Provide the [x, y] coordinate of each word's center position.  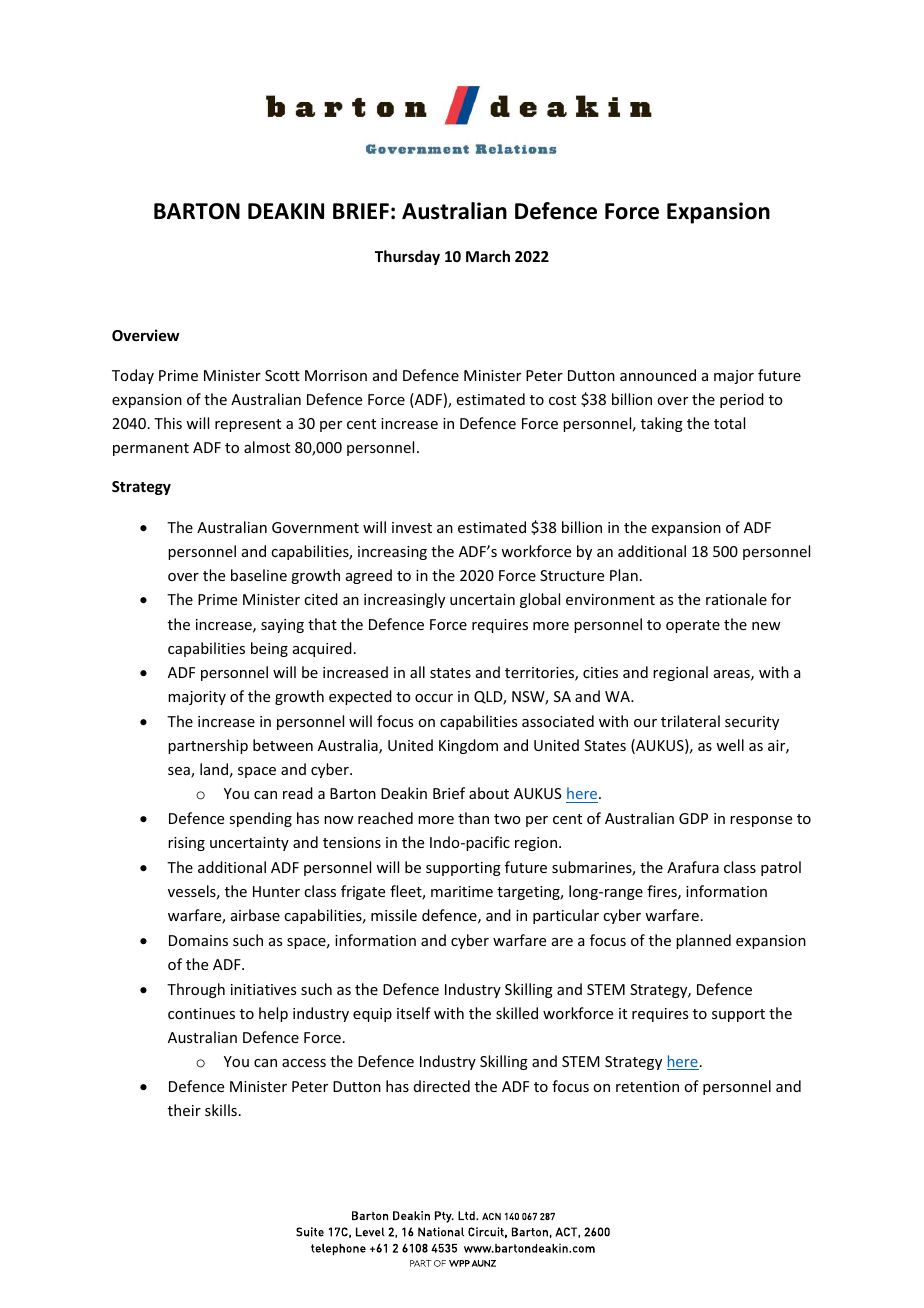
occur [434, 698]
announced [658, 375]
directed [442, 1086]
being [269, 649]
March [488, 256]
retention [647, 1086]
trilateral [690, 721]
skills [221, 1110]
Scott [282, 375]
